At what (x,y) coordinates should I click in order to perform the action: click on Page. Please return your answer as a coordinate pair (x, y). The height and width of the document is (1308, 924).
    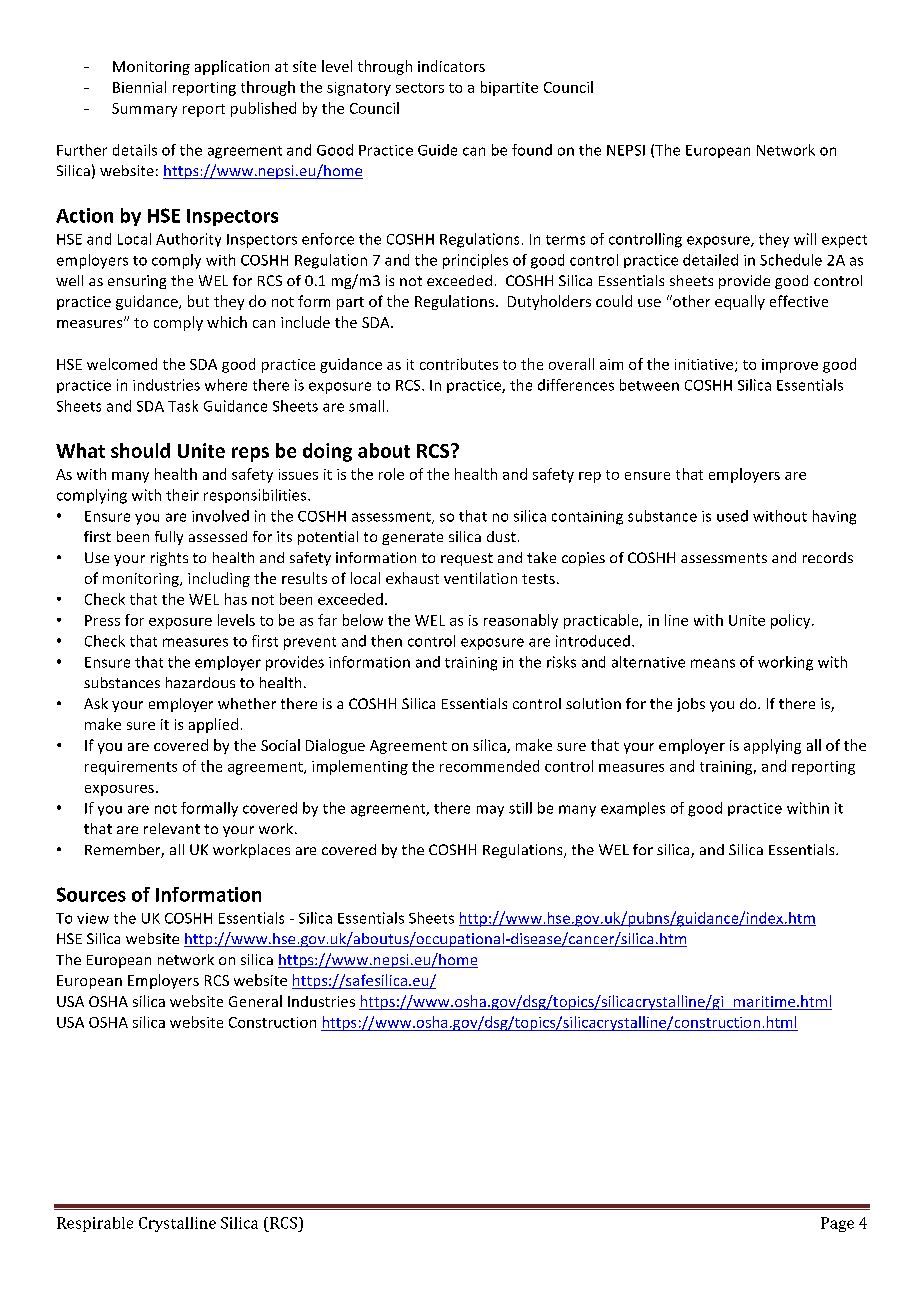
    Looking at the image, I should click on (837, 1224).
